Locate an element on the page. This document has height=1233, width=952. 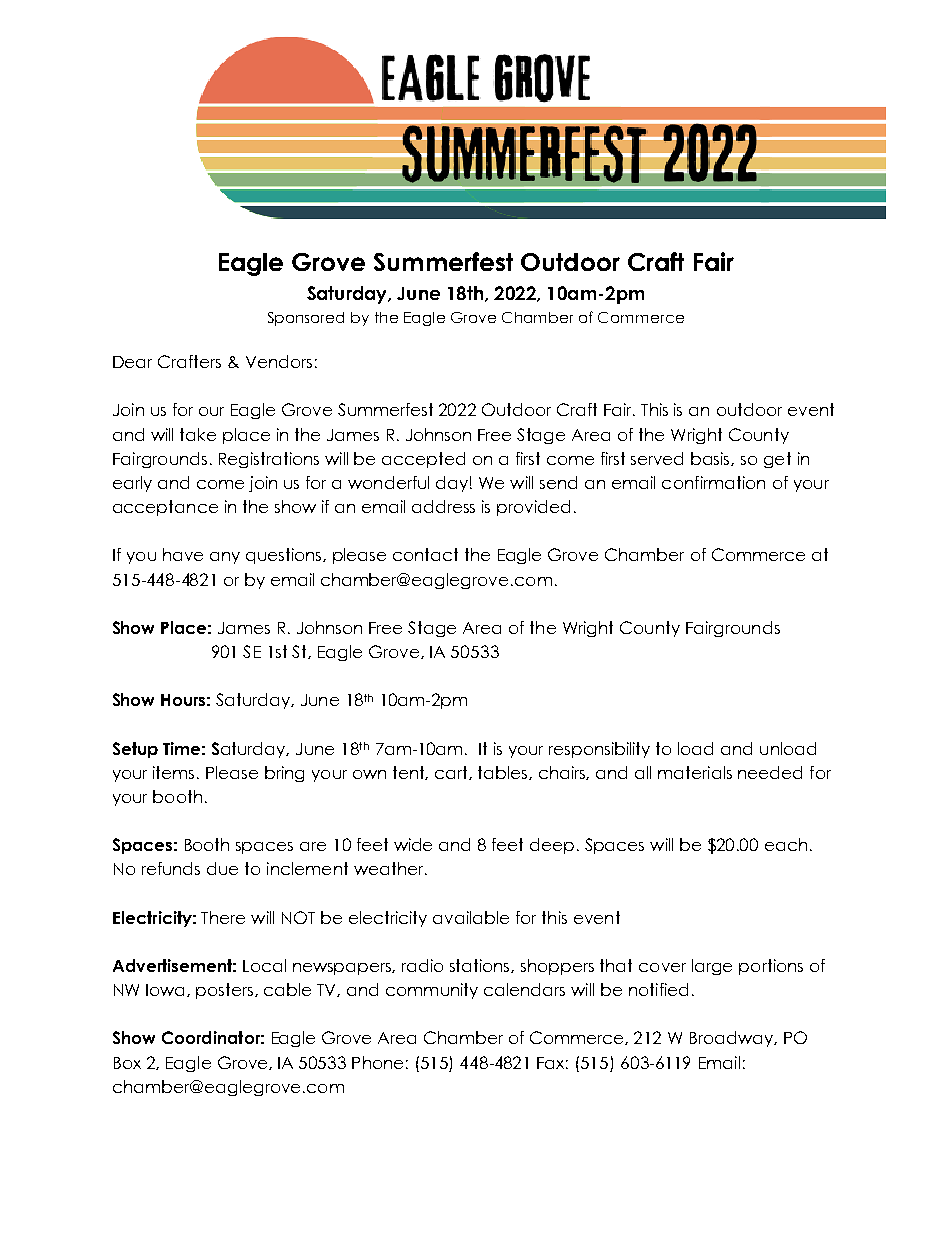
Sponsored is located at coordinates (306, 319).
